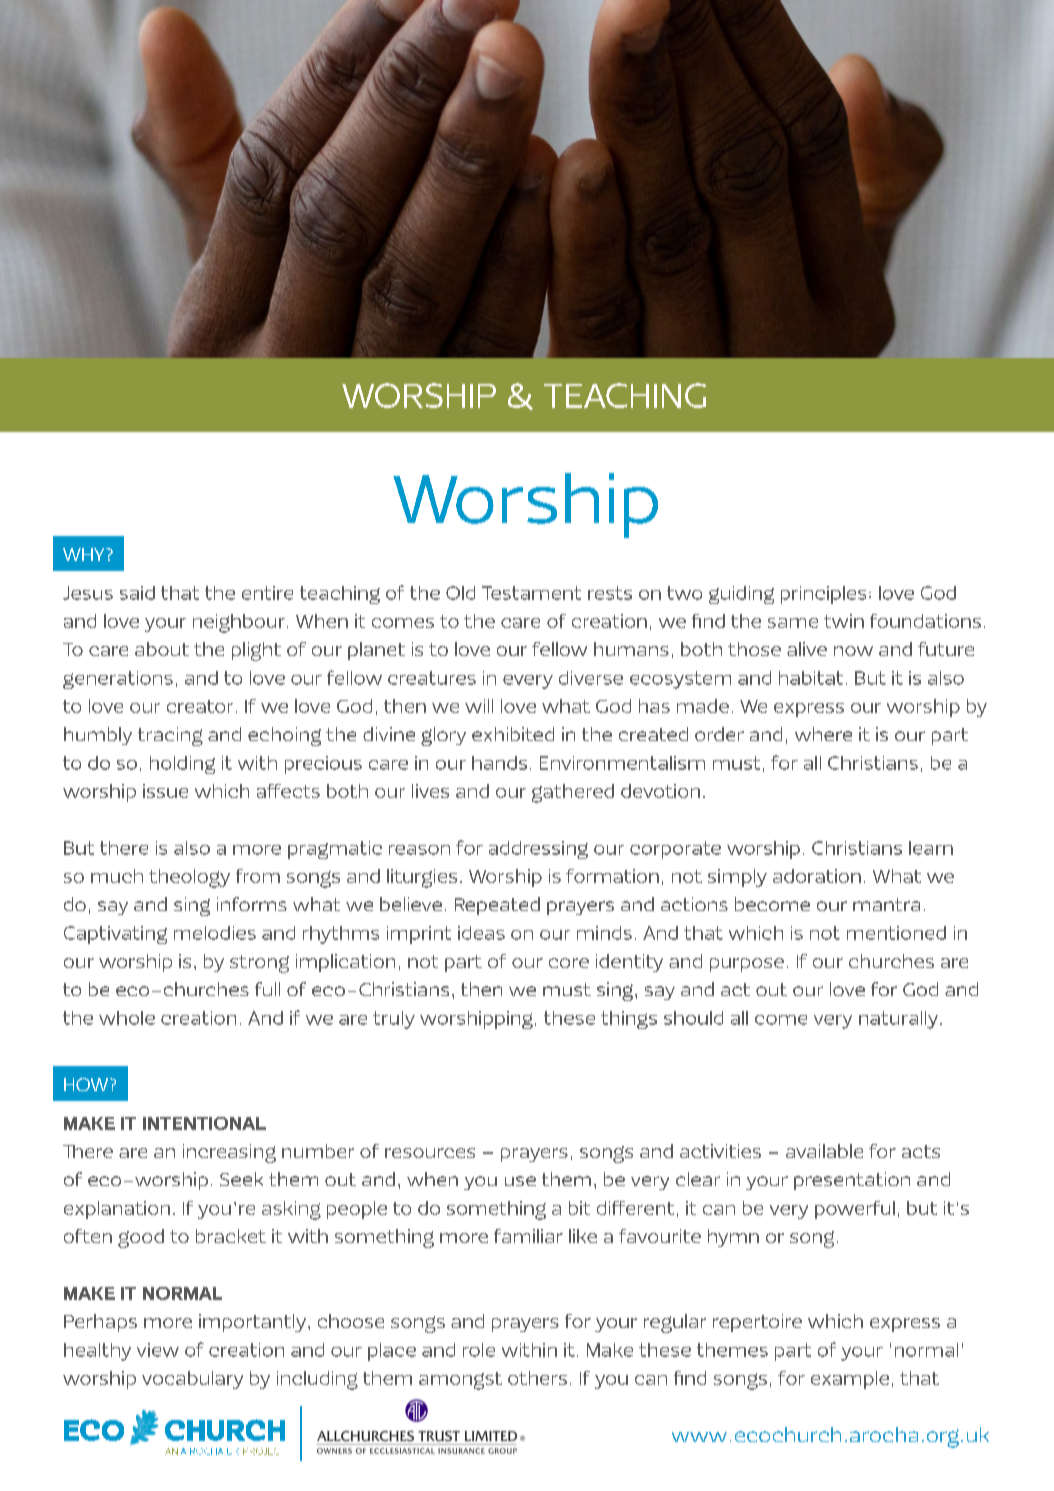  I want to click on principles, so click(823, 595).
